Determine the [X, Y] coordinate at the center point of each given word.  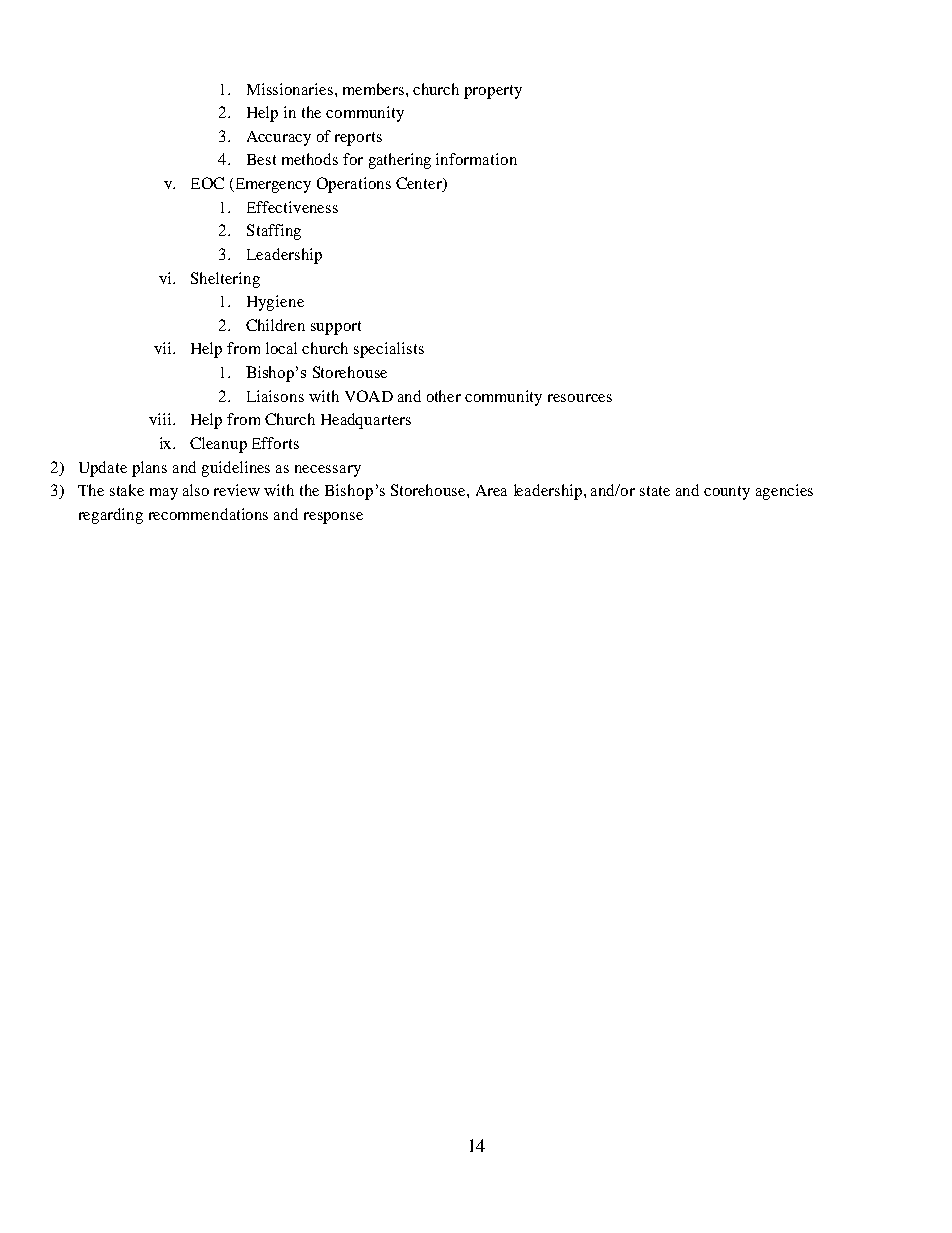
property [493, 92]
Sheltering [225, 280]
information [476, 159]
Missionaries [291, 89]
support [336, 328]
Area [491, 490]
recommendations [208, 514]
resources [580, 398]
